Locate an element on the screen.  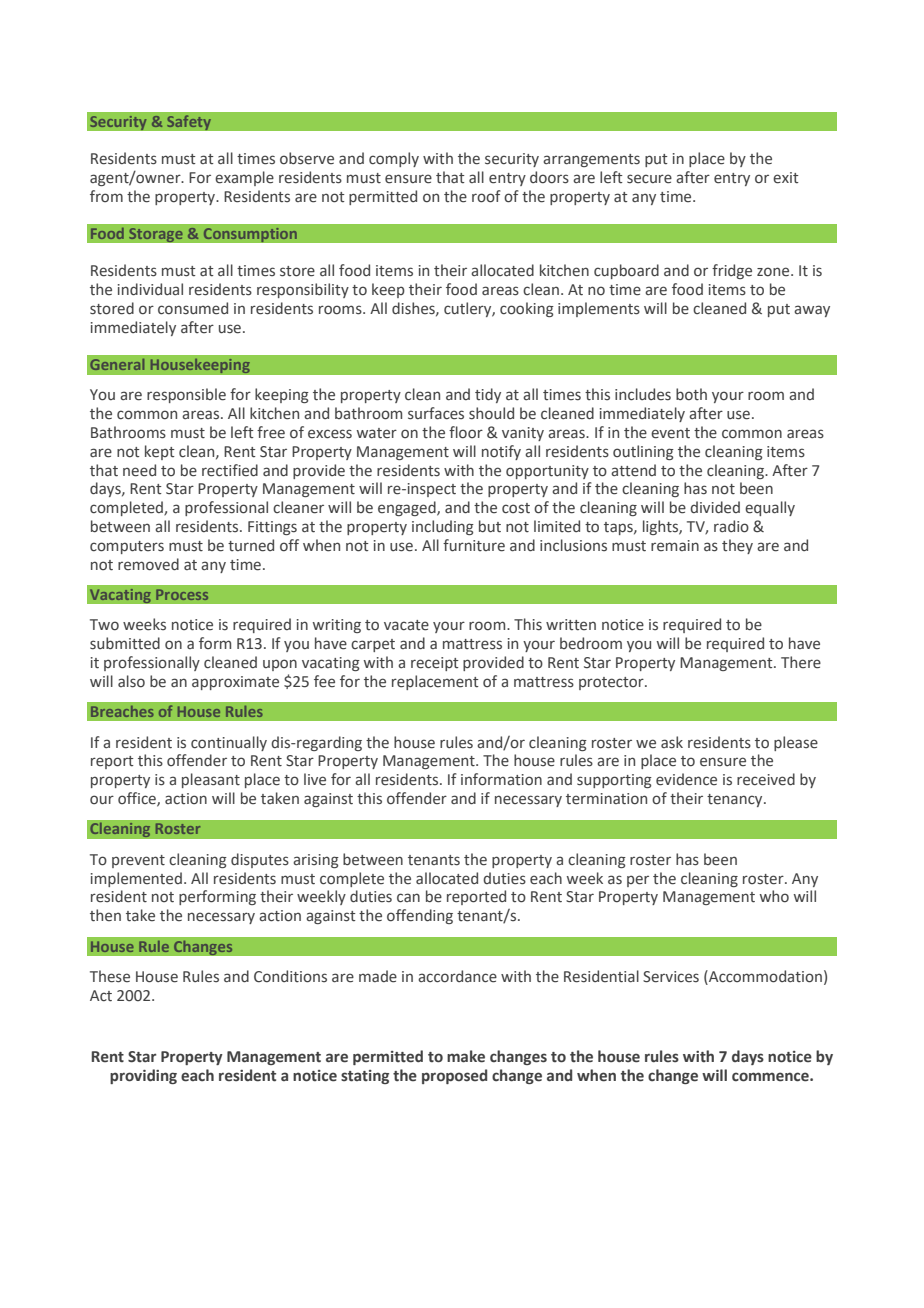
receipt is located at coordinates (435, 664).
